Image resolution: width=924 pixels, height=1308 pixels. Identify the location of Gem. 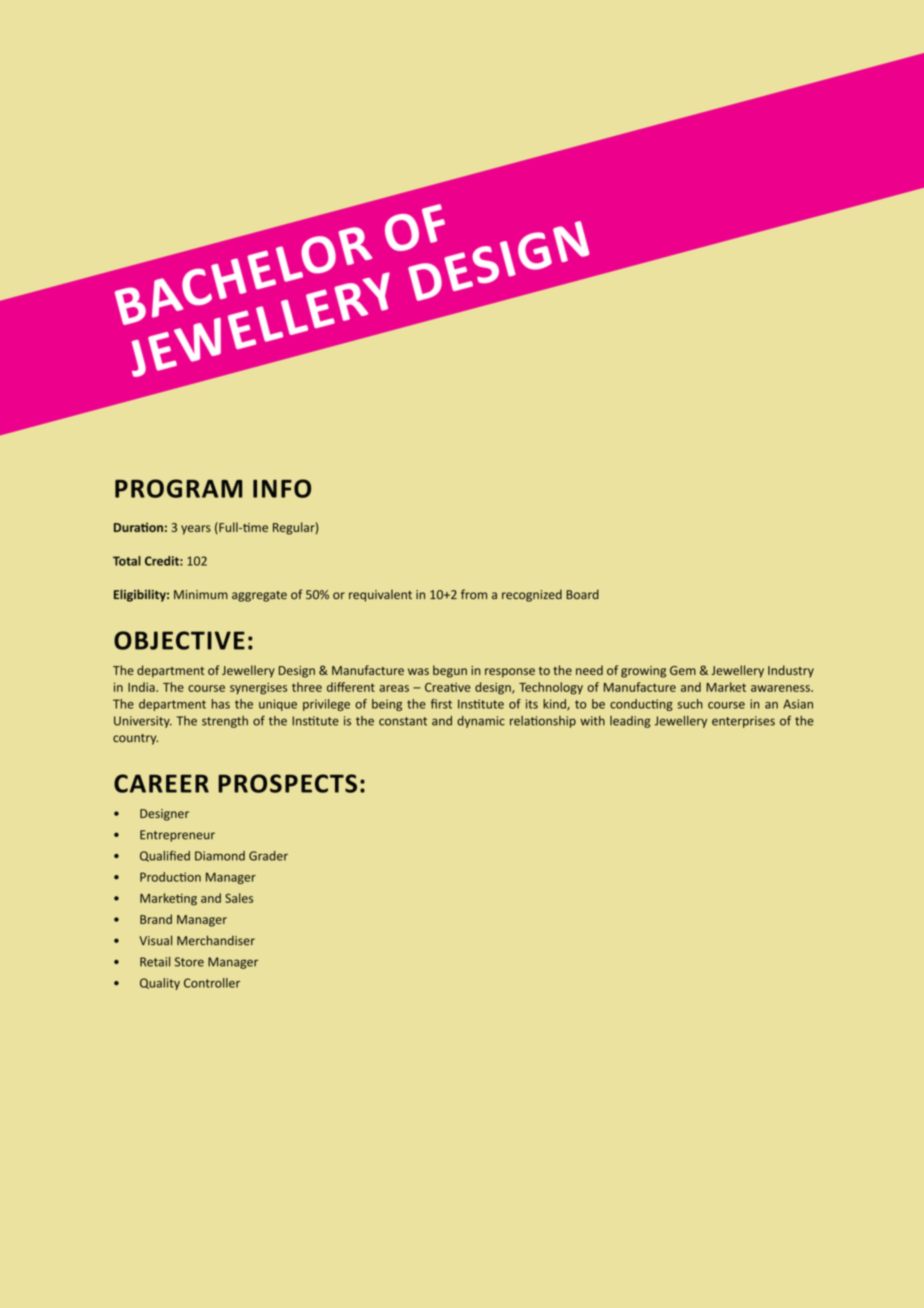
(683, 670).
